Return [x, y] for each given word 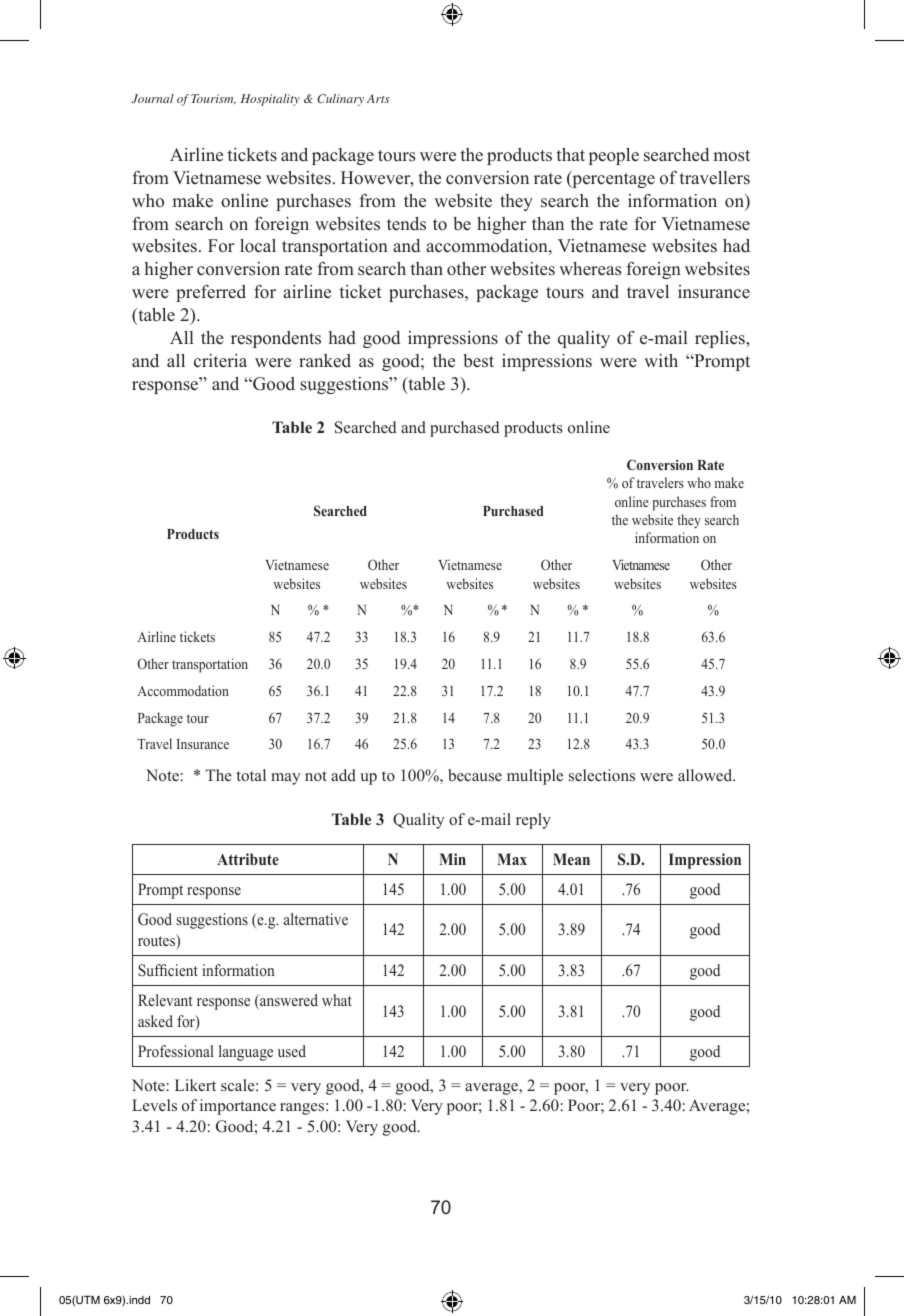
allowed [706, 775]
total [251, 775]
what [337, 1000]
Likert [195, 1085]
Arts [378, 98]
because [475, 775]
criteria [220, 361]
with [661, 360]
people [614, 156]
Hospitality [270, 100]
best [478, 361]
